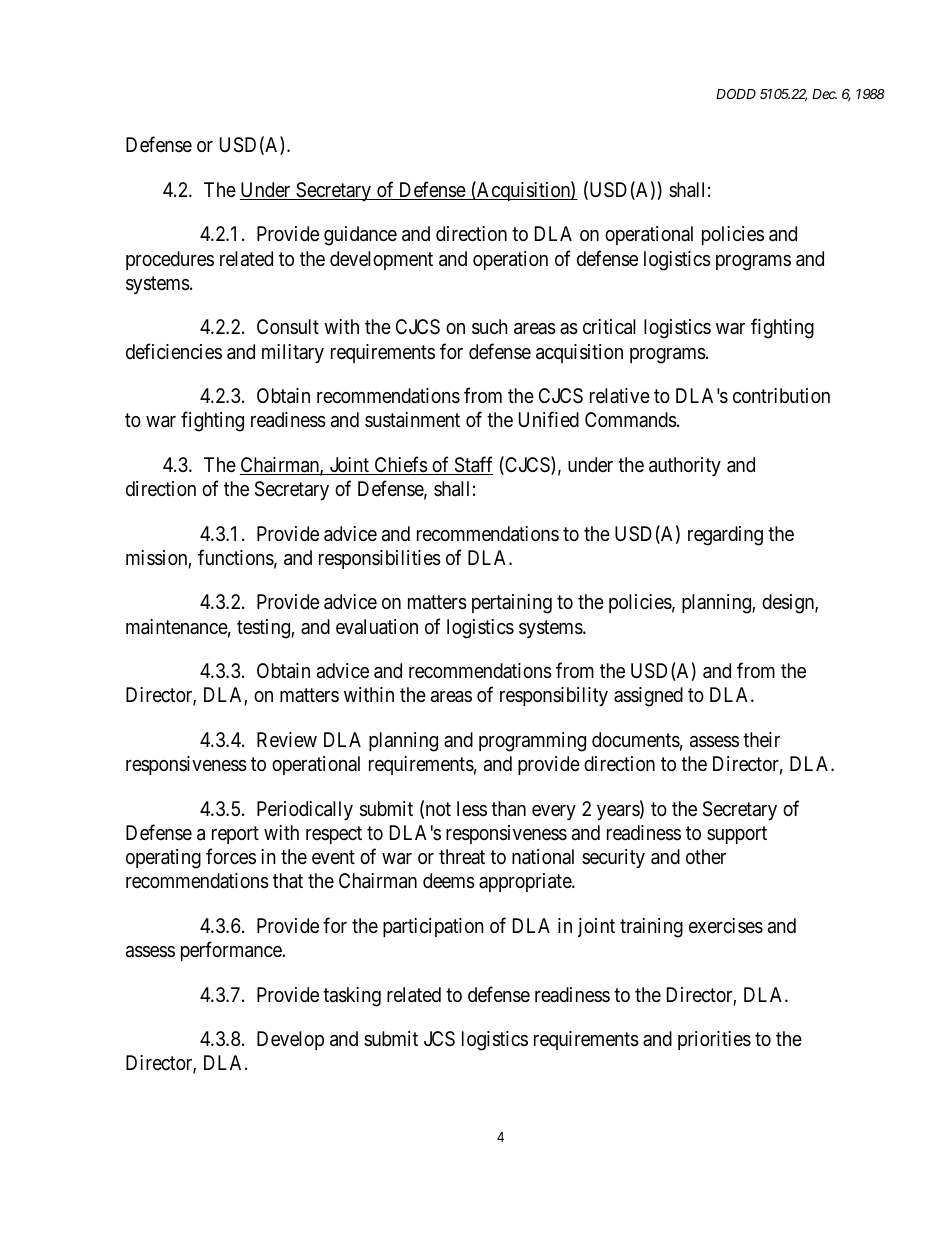  I want to click on military, so click(293, 353).
